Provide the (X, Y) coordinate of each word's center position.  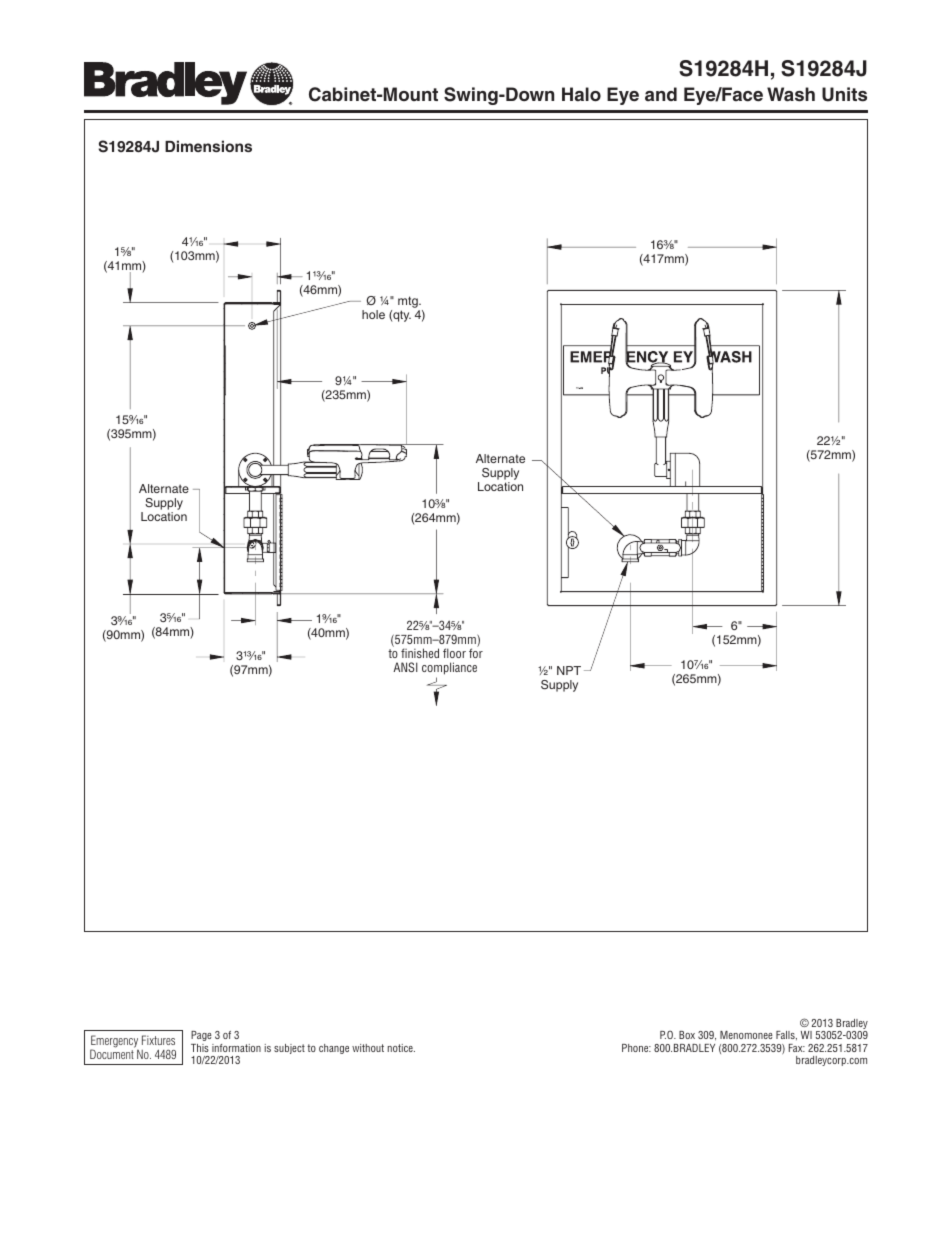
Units (844, 94)
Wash (791, 94)
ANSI (405, 667)
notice (401, 1048)
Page (201, 1036)
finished (420, 653)
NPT (569, 670)
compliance (449, 668)
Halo (581, 94)
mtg (409, 302)
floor (454, 653)
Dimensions (208, 146)
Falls (786, 1035)
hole (373, 314)
